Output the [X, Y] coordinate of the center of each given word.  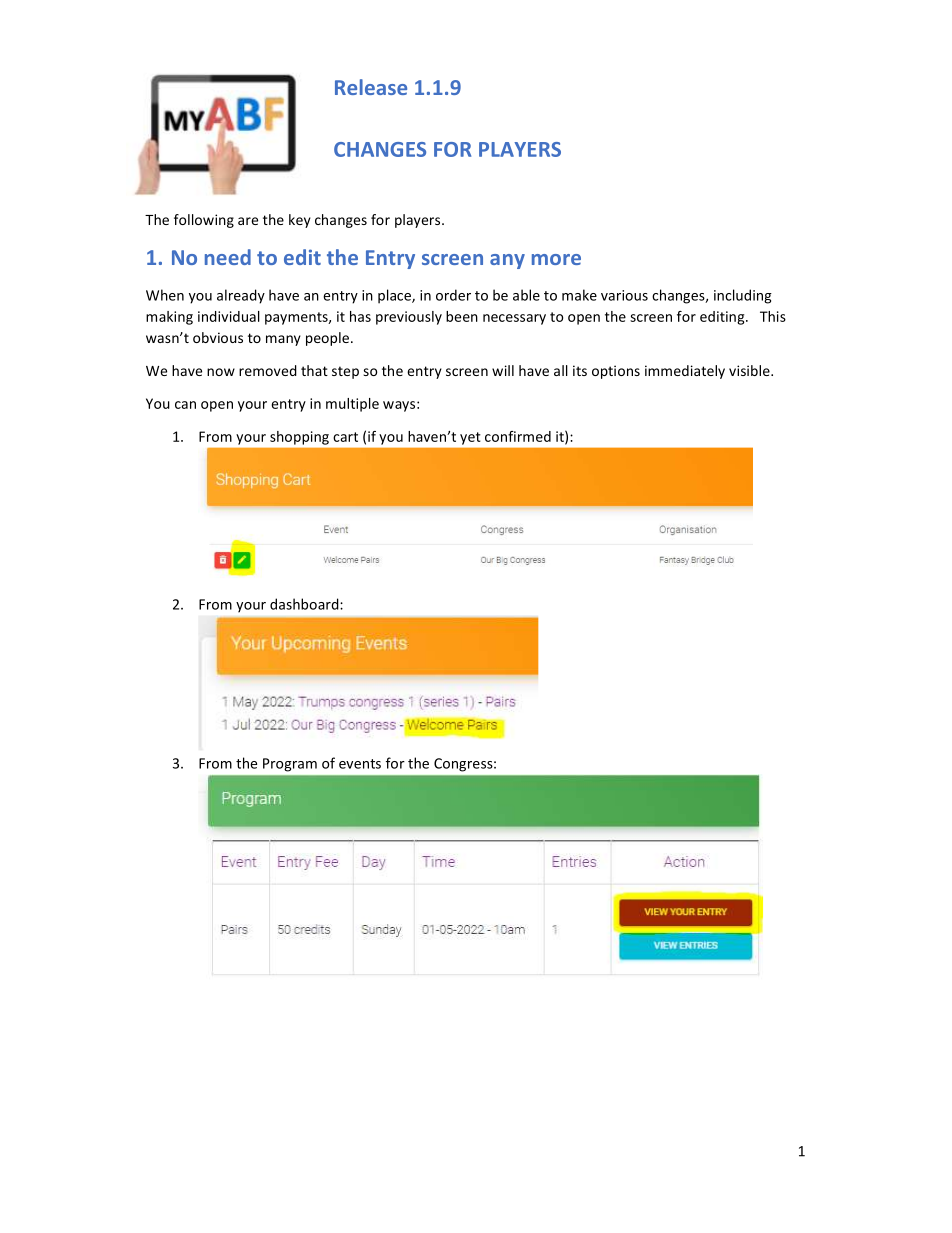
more [556, 259]
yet [470, 438]
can [185, 405]
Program [290, 765]
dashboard [305, 604]
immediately [685, 372]
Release [371, 87]
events [360, 764]
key [300, 221]
